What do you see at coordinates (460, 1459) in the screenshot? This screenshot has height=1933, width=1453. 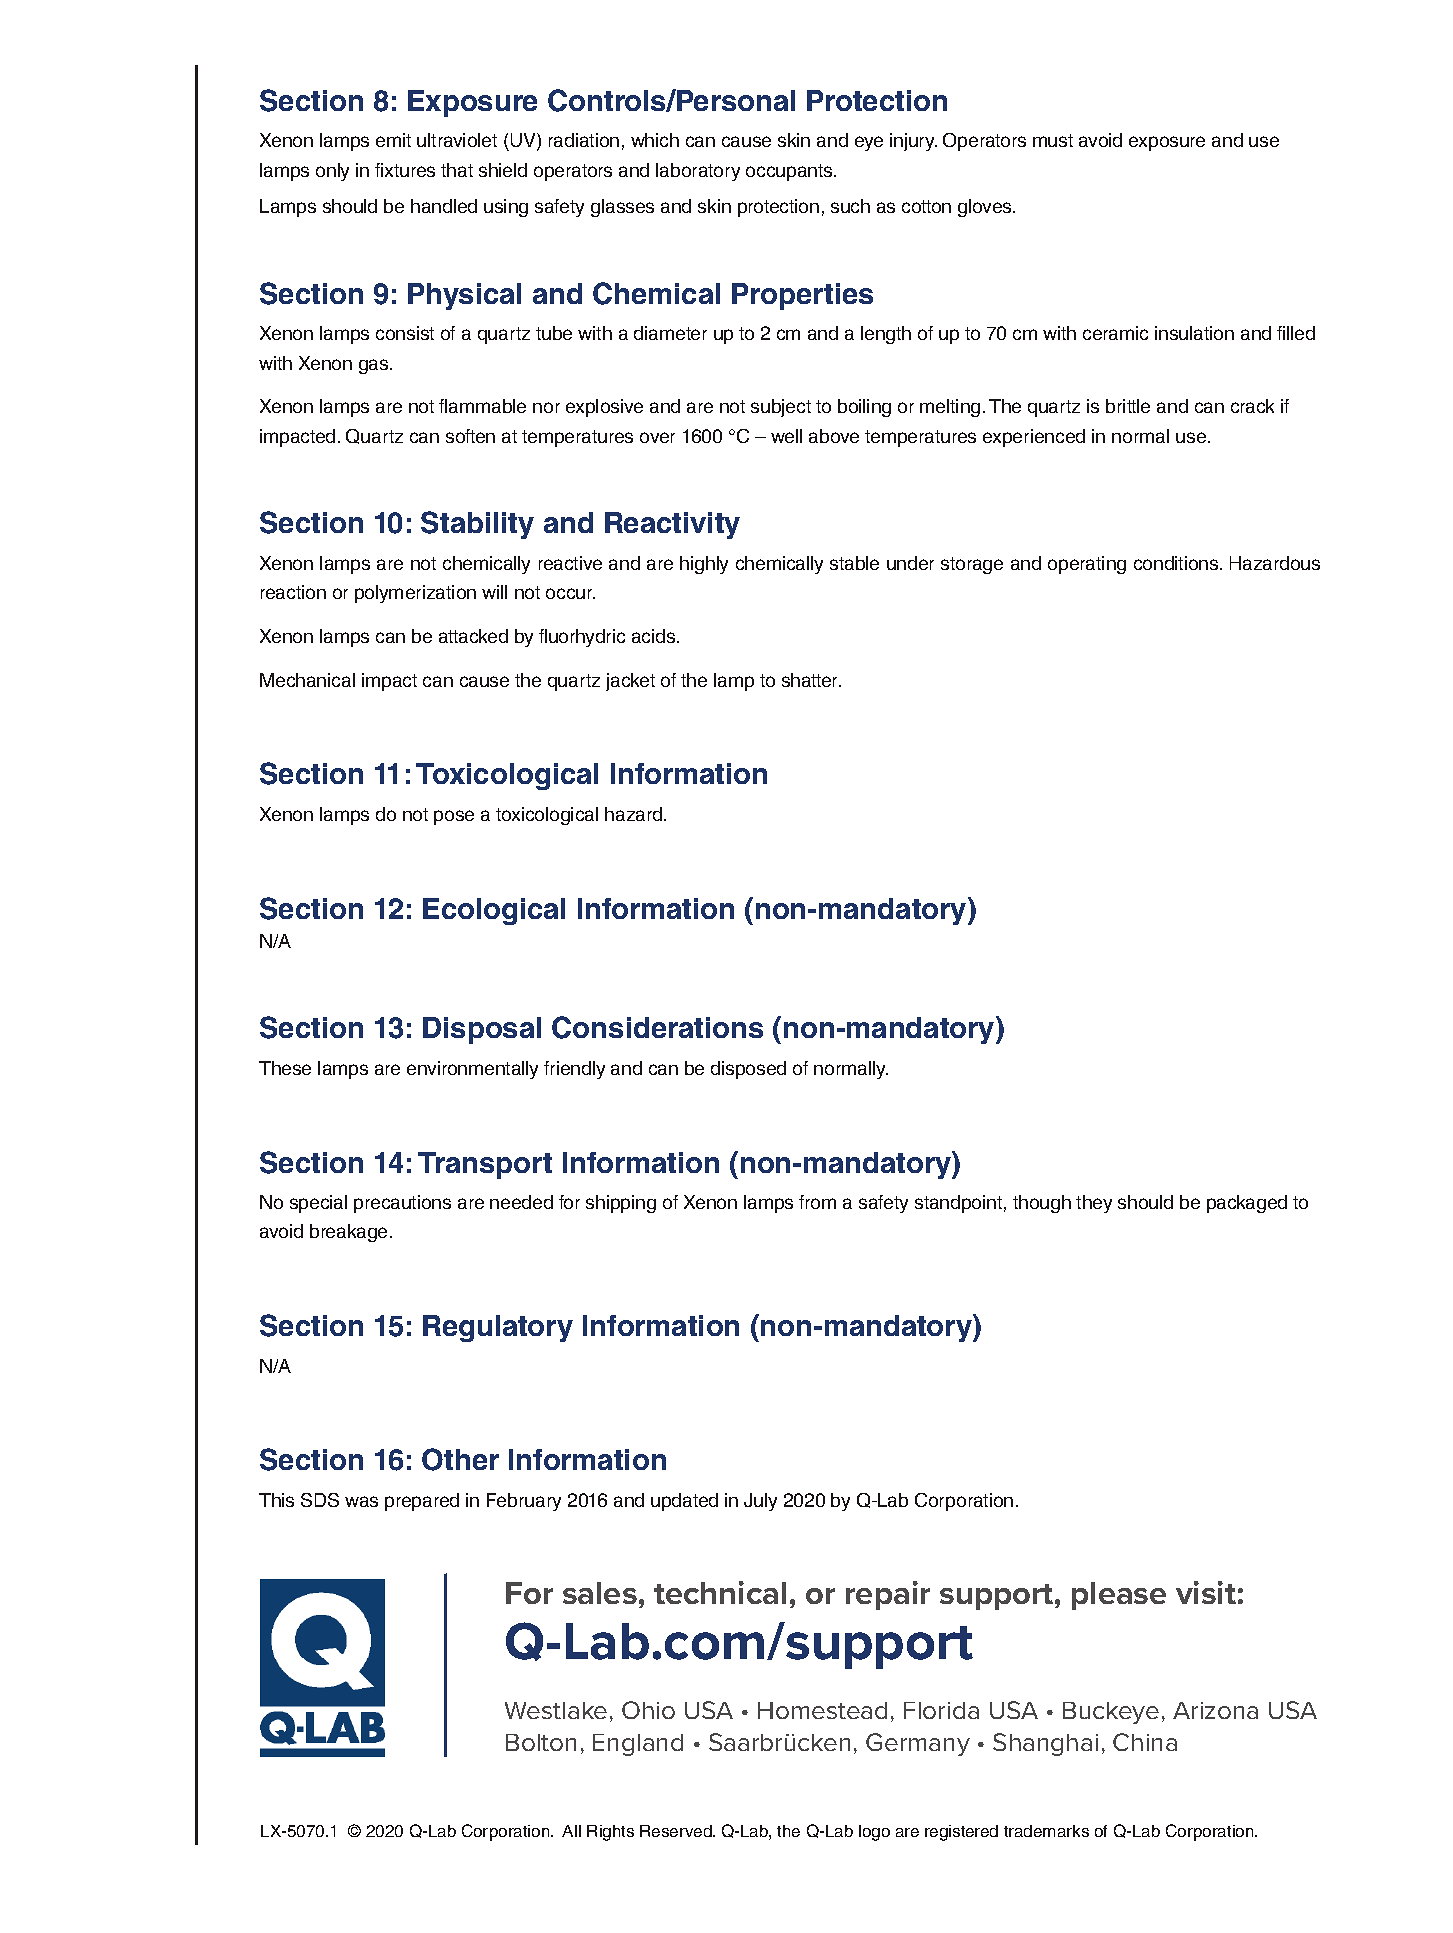 I see `Other` at bounding box center [460, 1459].
